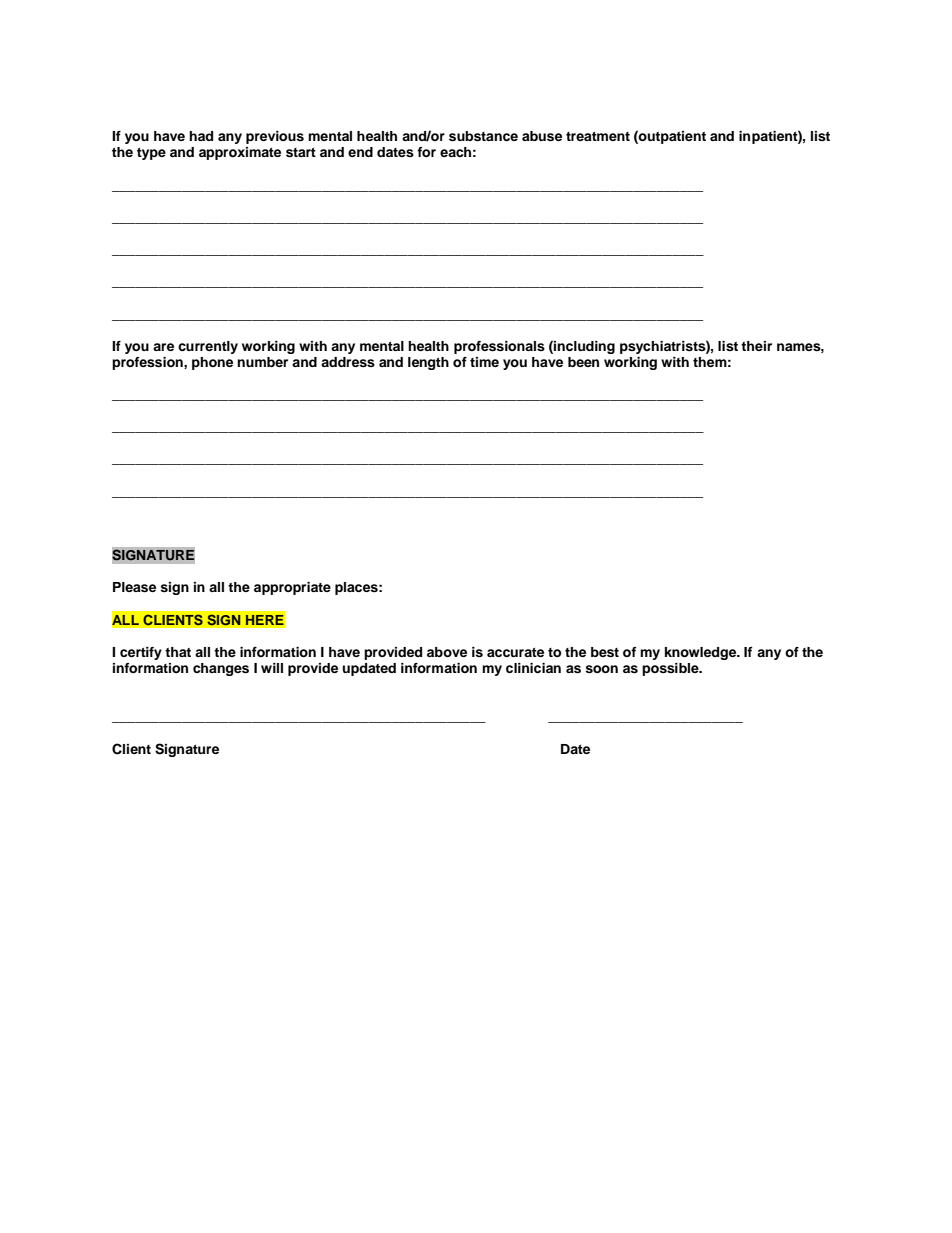  I want to click on length, so click(428, 363).
